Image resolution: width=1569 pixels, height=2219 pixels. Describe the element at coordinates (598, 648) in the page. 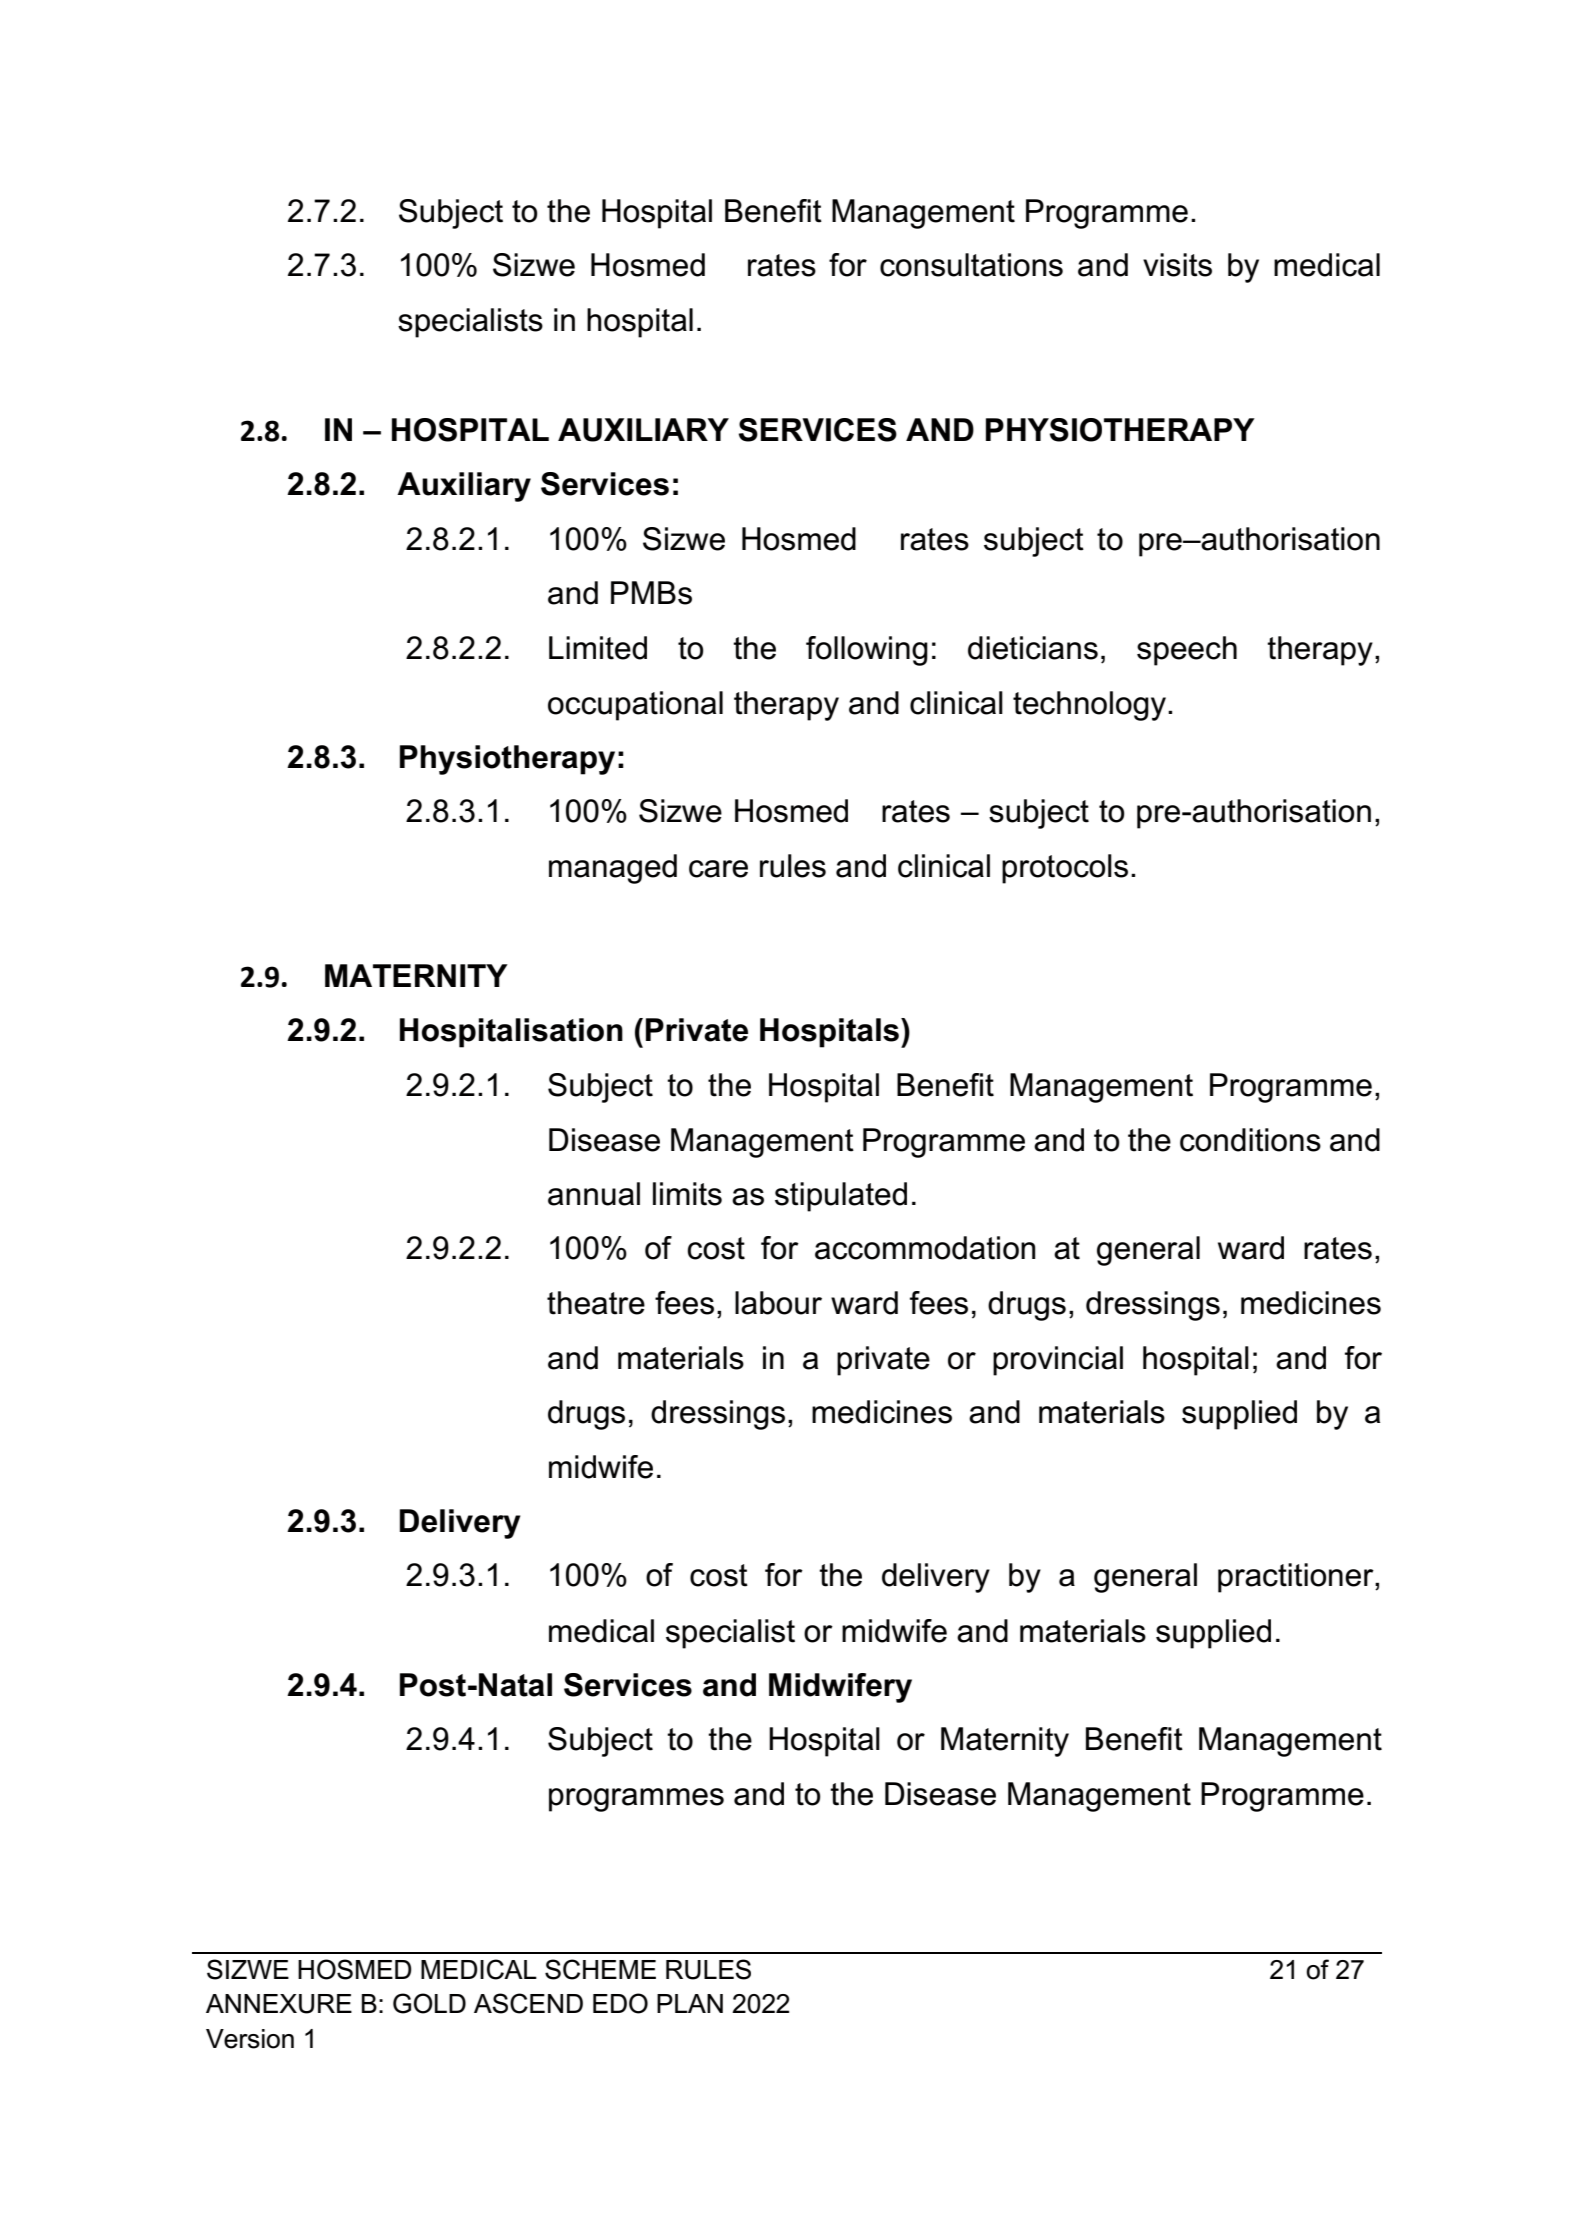

I see `Limited` at that location.
